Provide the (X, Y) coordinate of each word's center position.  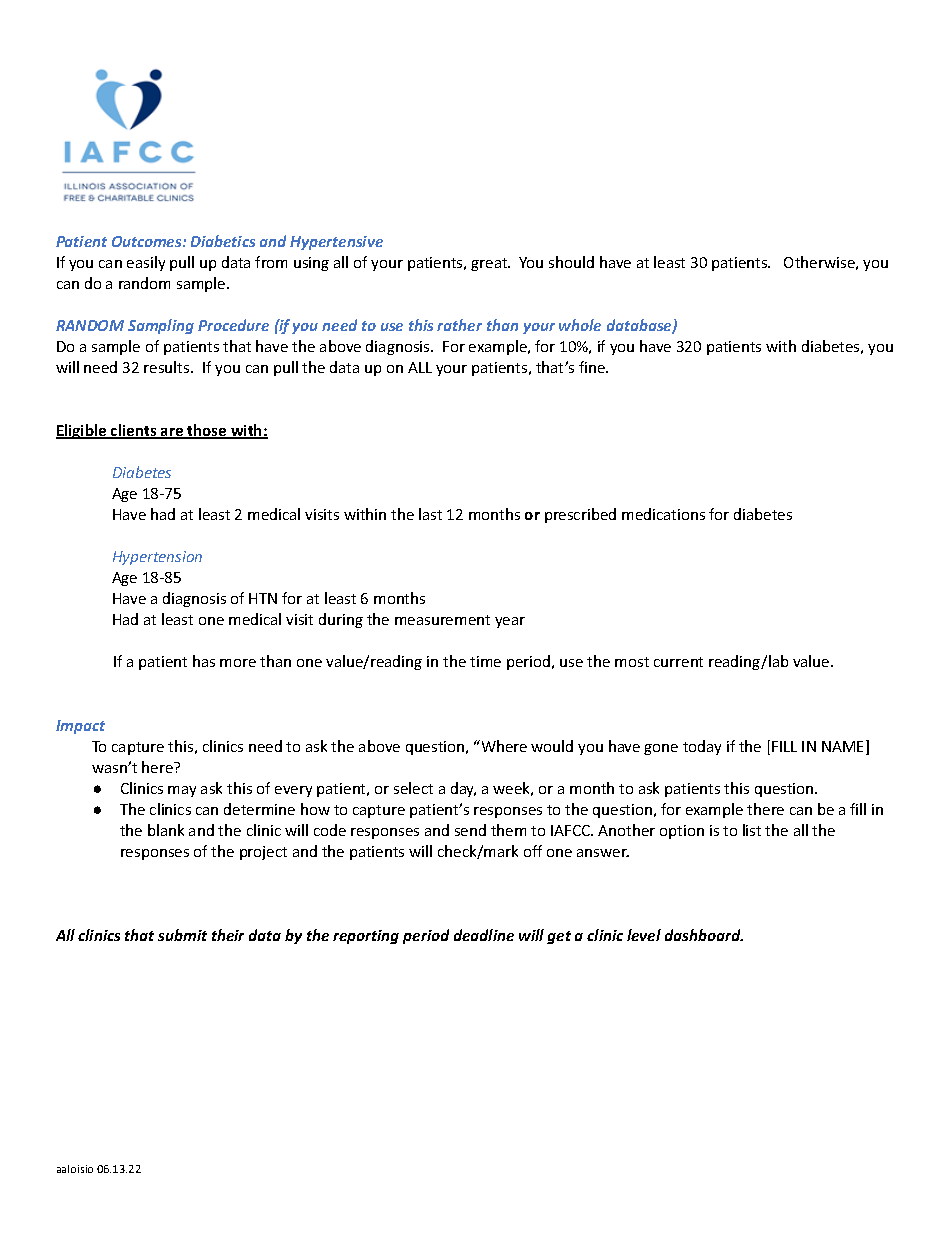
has (204, 661)
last (430, 514)
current (678, 662)
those (207, 431)
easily (146, 263)
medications (663, 514)
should (571, 262)
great (490, 264)
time (485, 661)
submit (182, 935)
